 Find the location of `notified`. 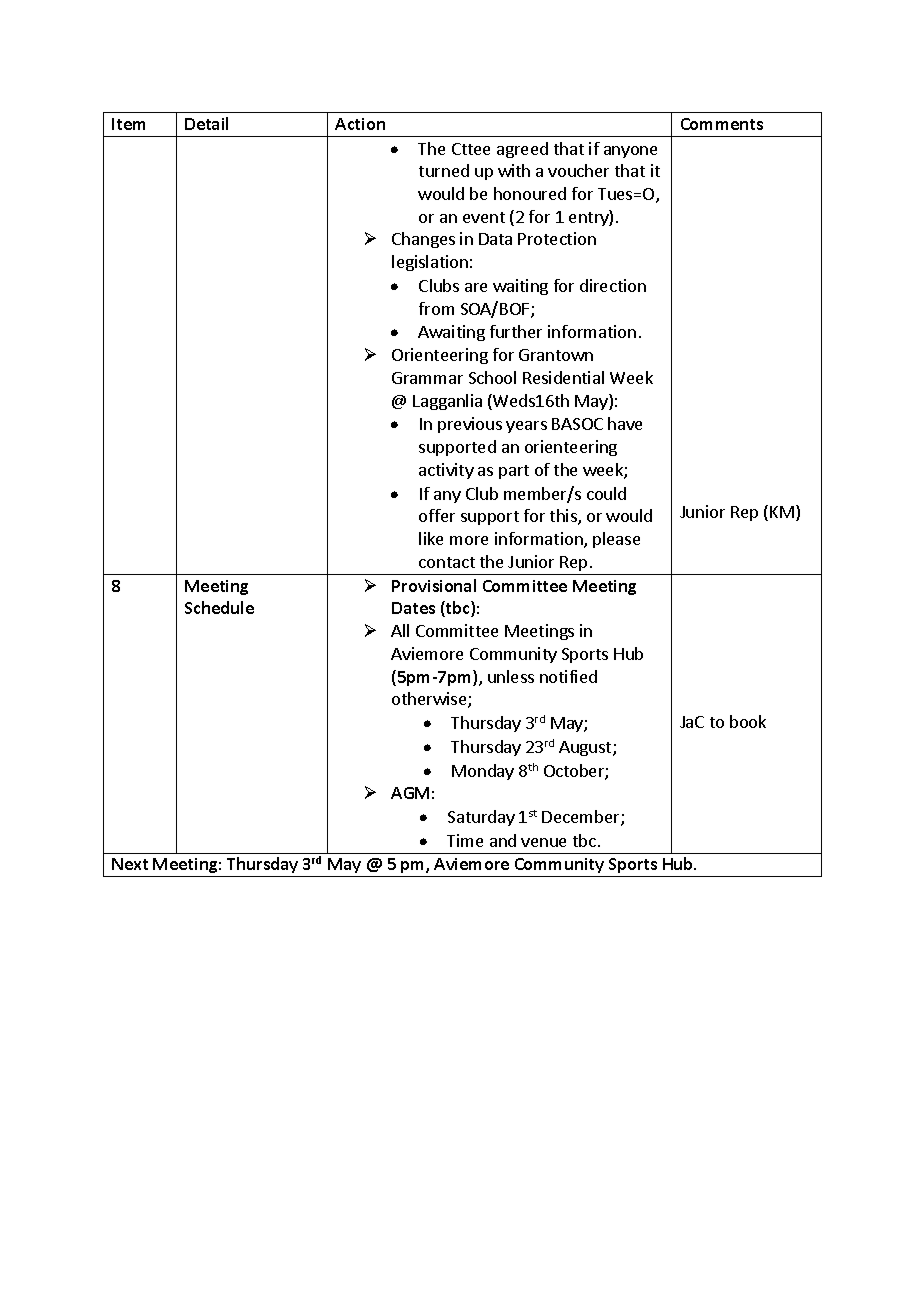

notified is located at coordinates (568, 676).
